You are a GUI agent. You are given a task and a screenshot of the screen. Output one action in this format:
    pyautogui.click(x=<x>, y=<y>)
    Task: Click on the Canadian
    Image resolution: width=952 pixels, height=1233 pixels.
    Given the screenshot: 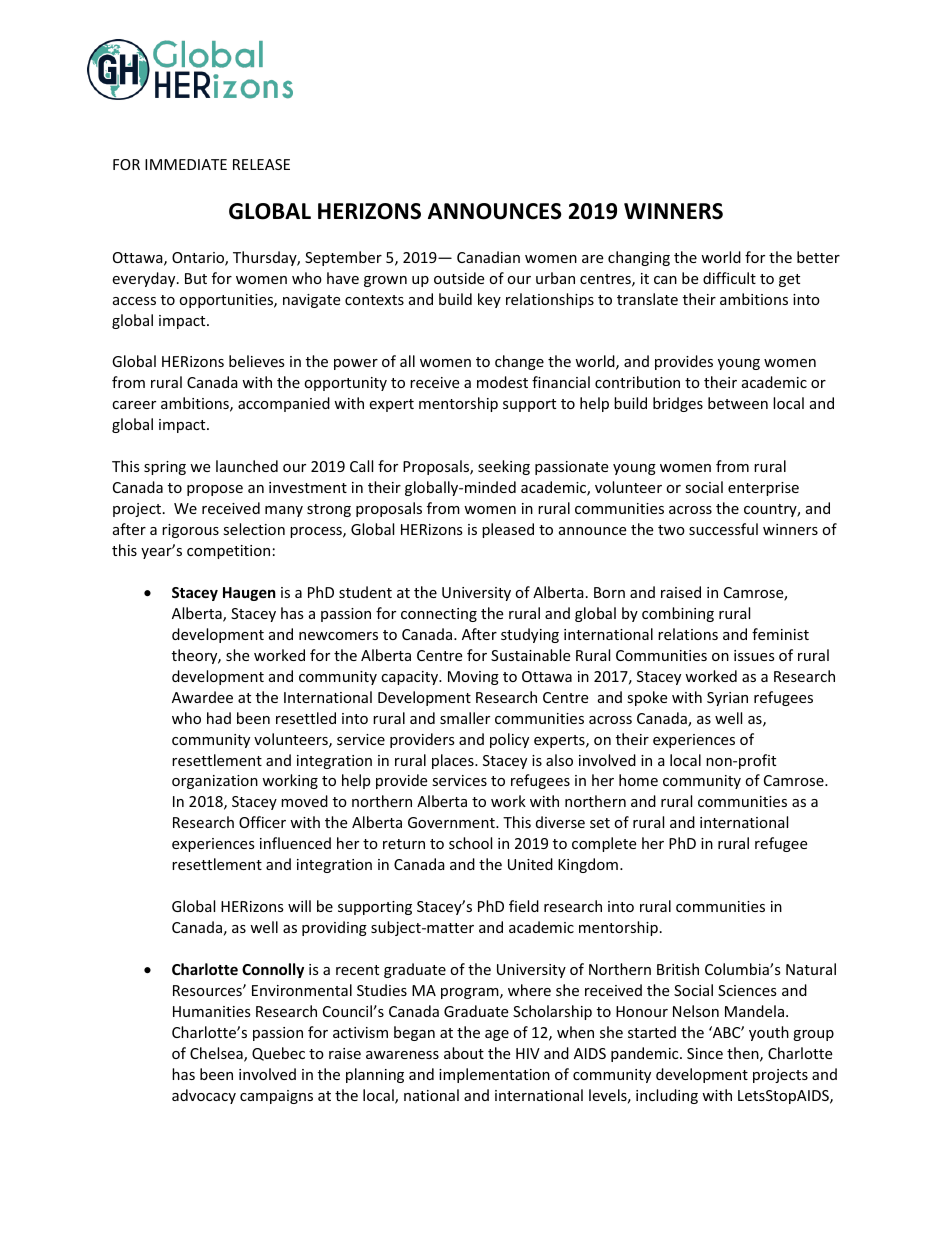 What is the action you would take?
    pyautogui.click(x=488, y=257)
